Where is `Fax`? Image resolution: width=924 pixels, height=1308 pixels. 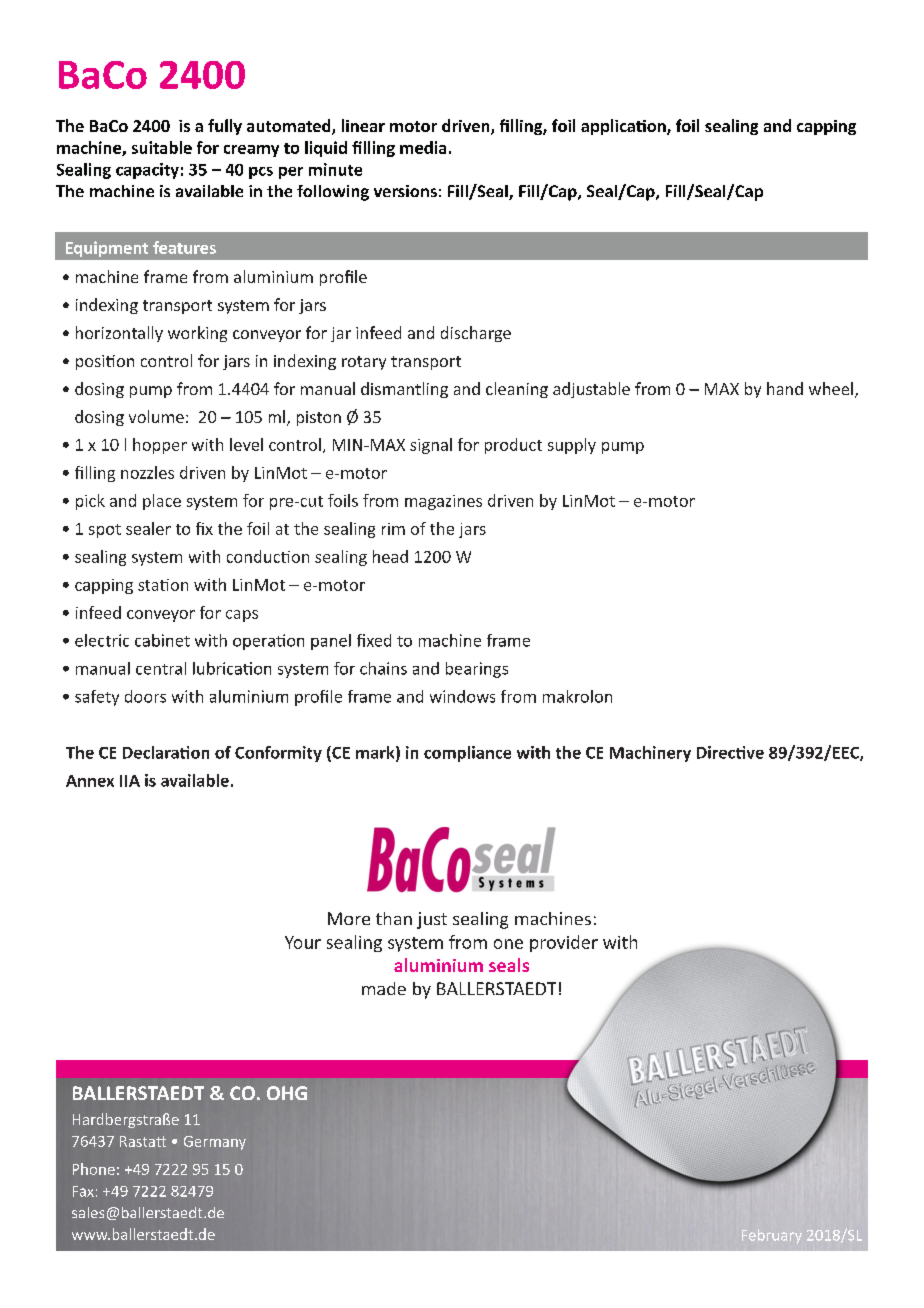 Fax is located at coordinates (83, 1191).
